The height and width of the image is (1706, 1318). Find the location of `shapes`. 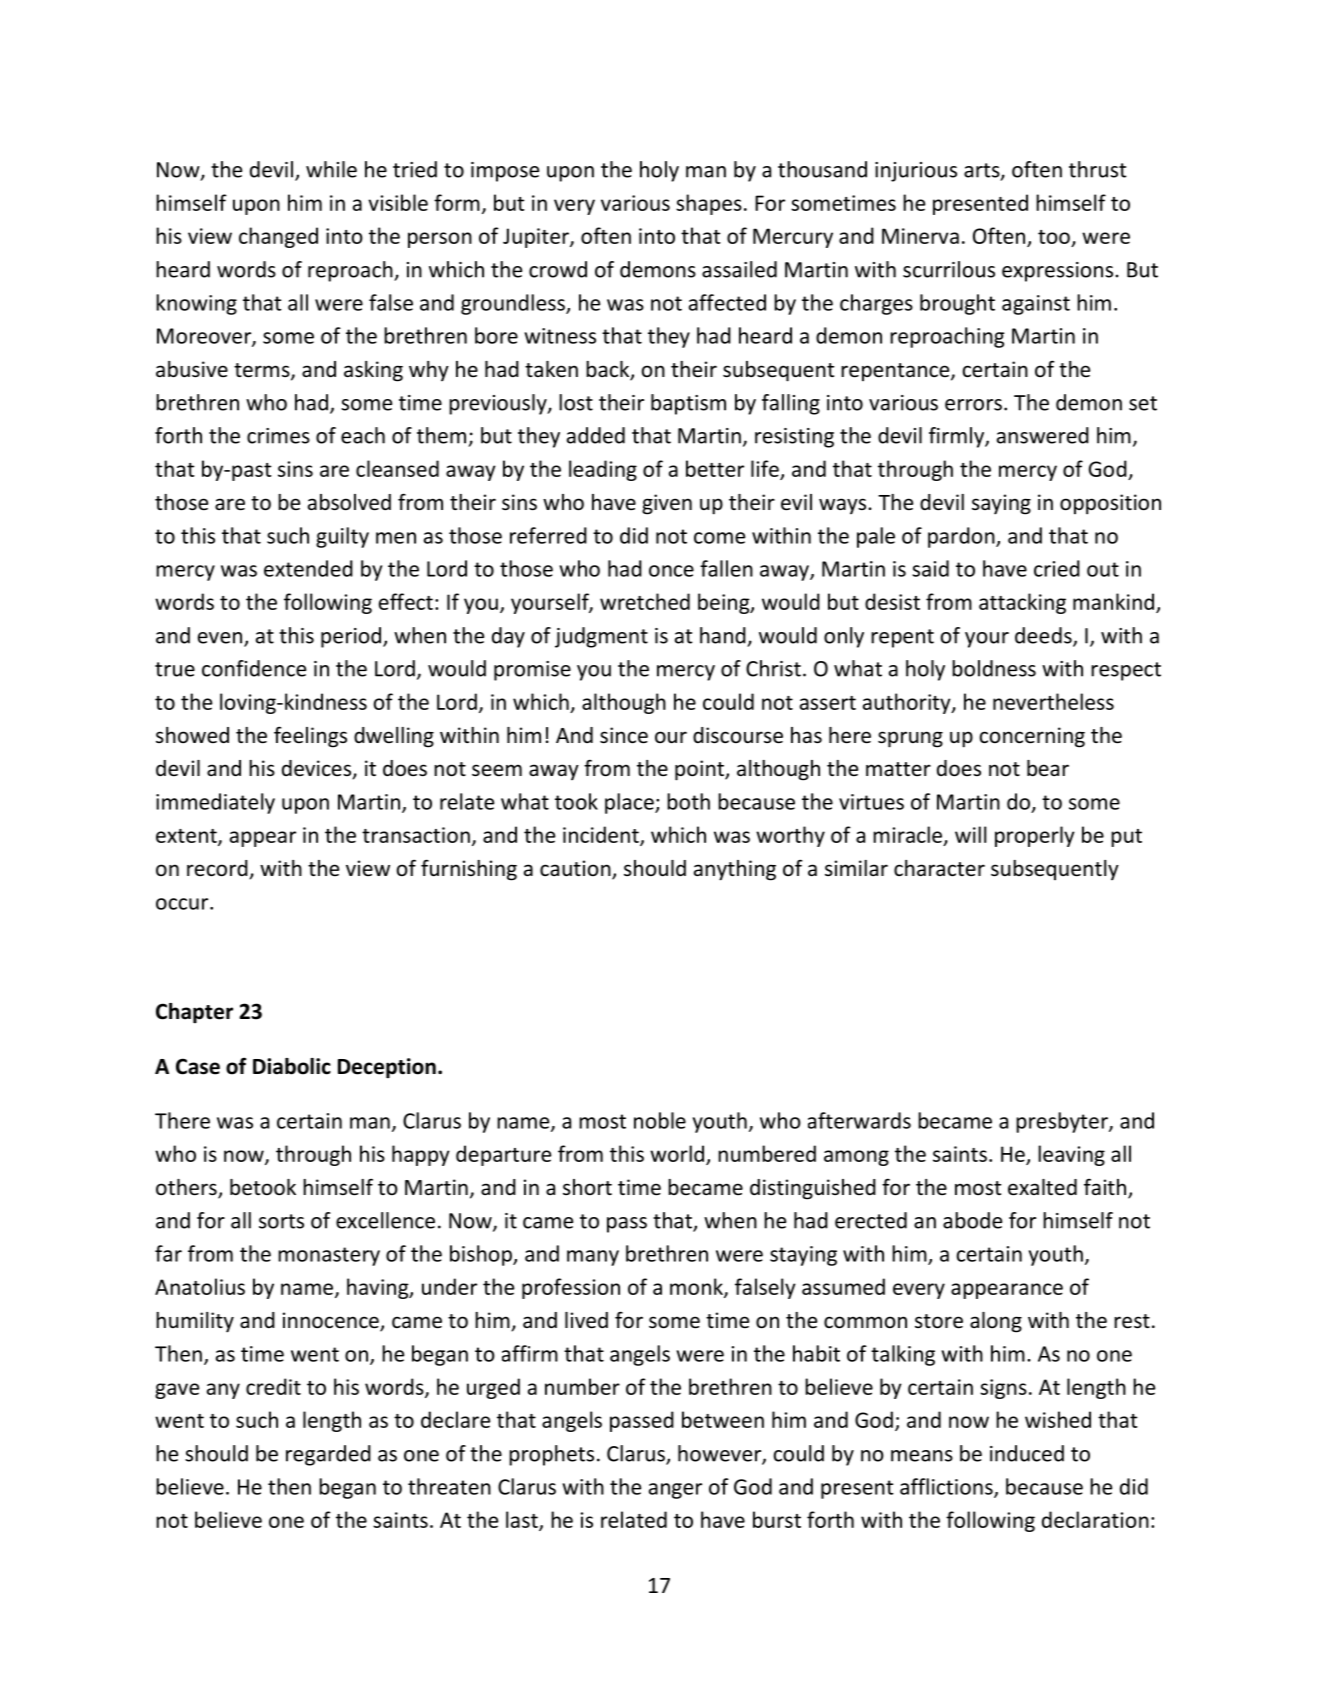

shapes is located at coordinates (709, 204).
